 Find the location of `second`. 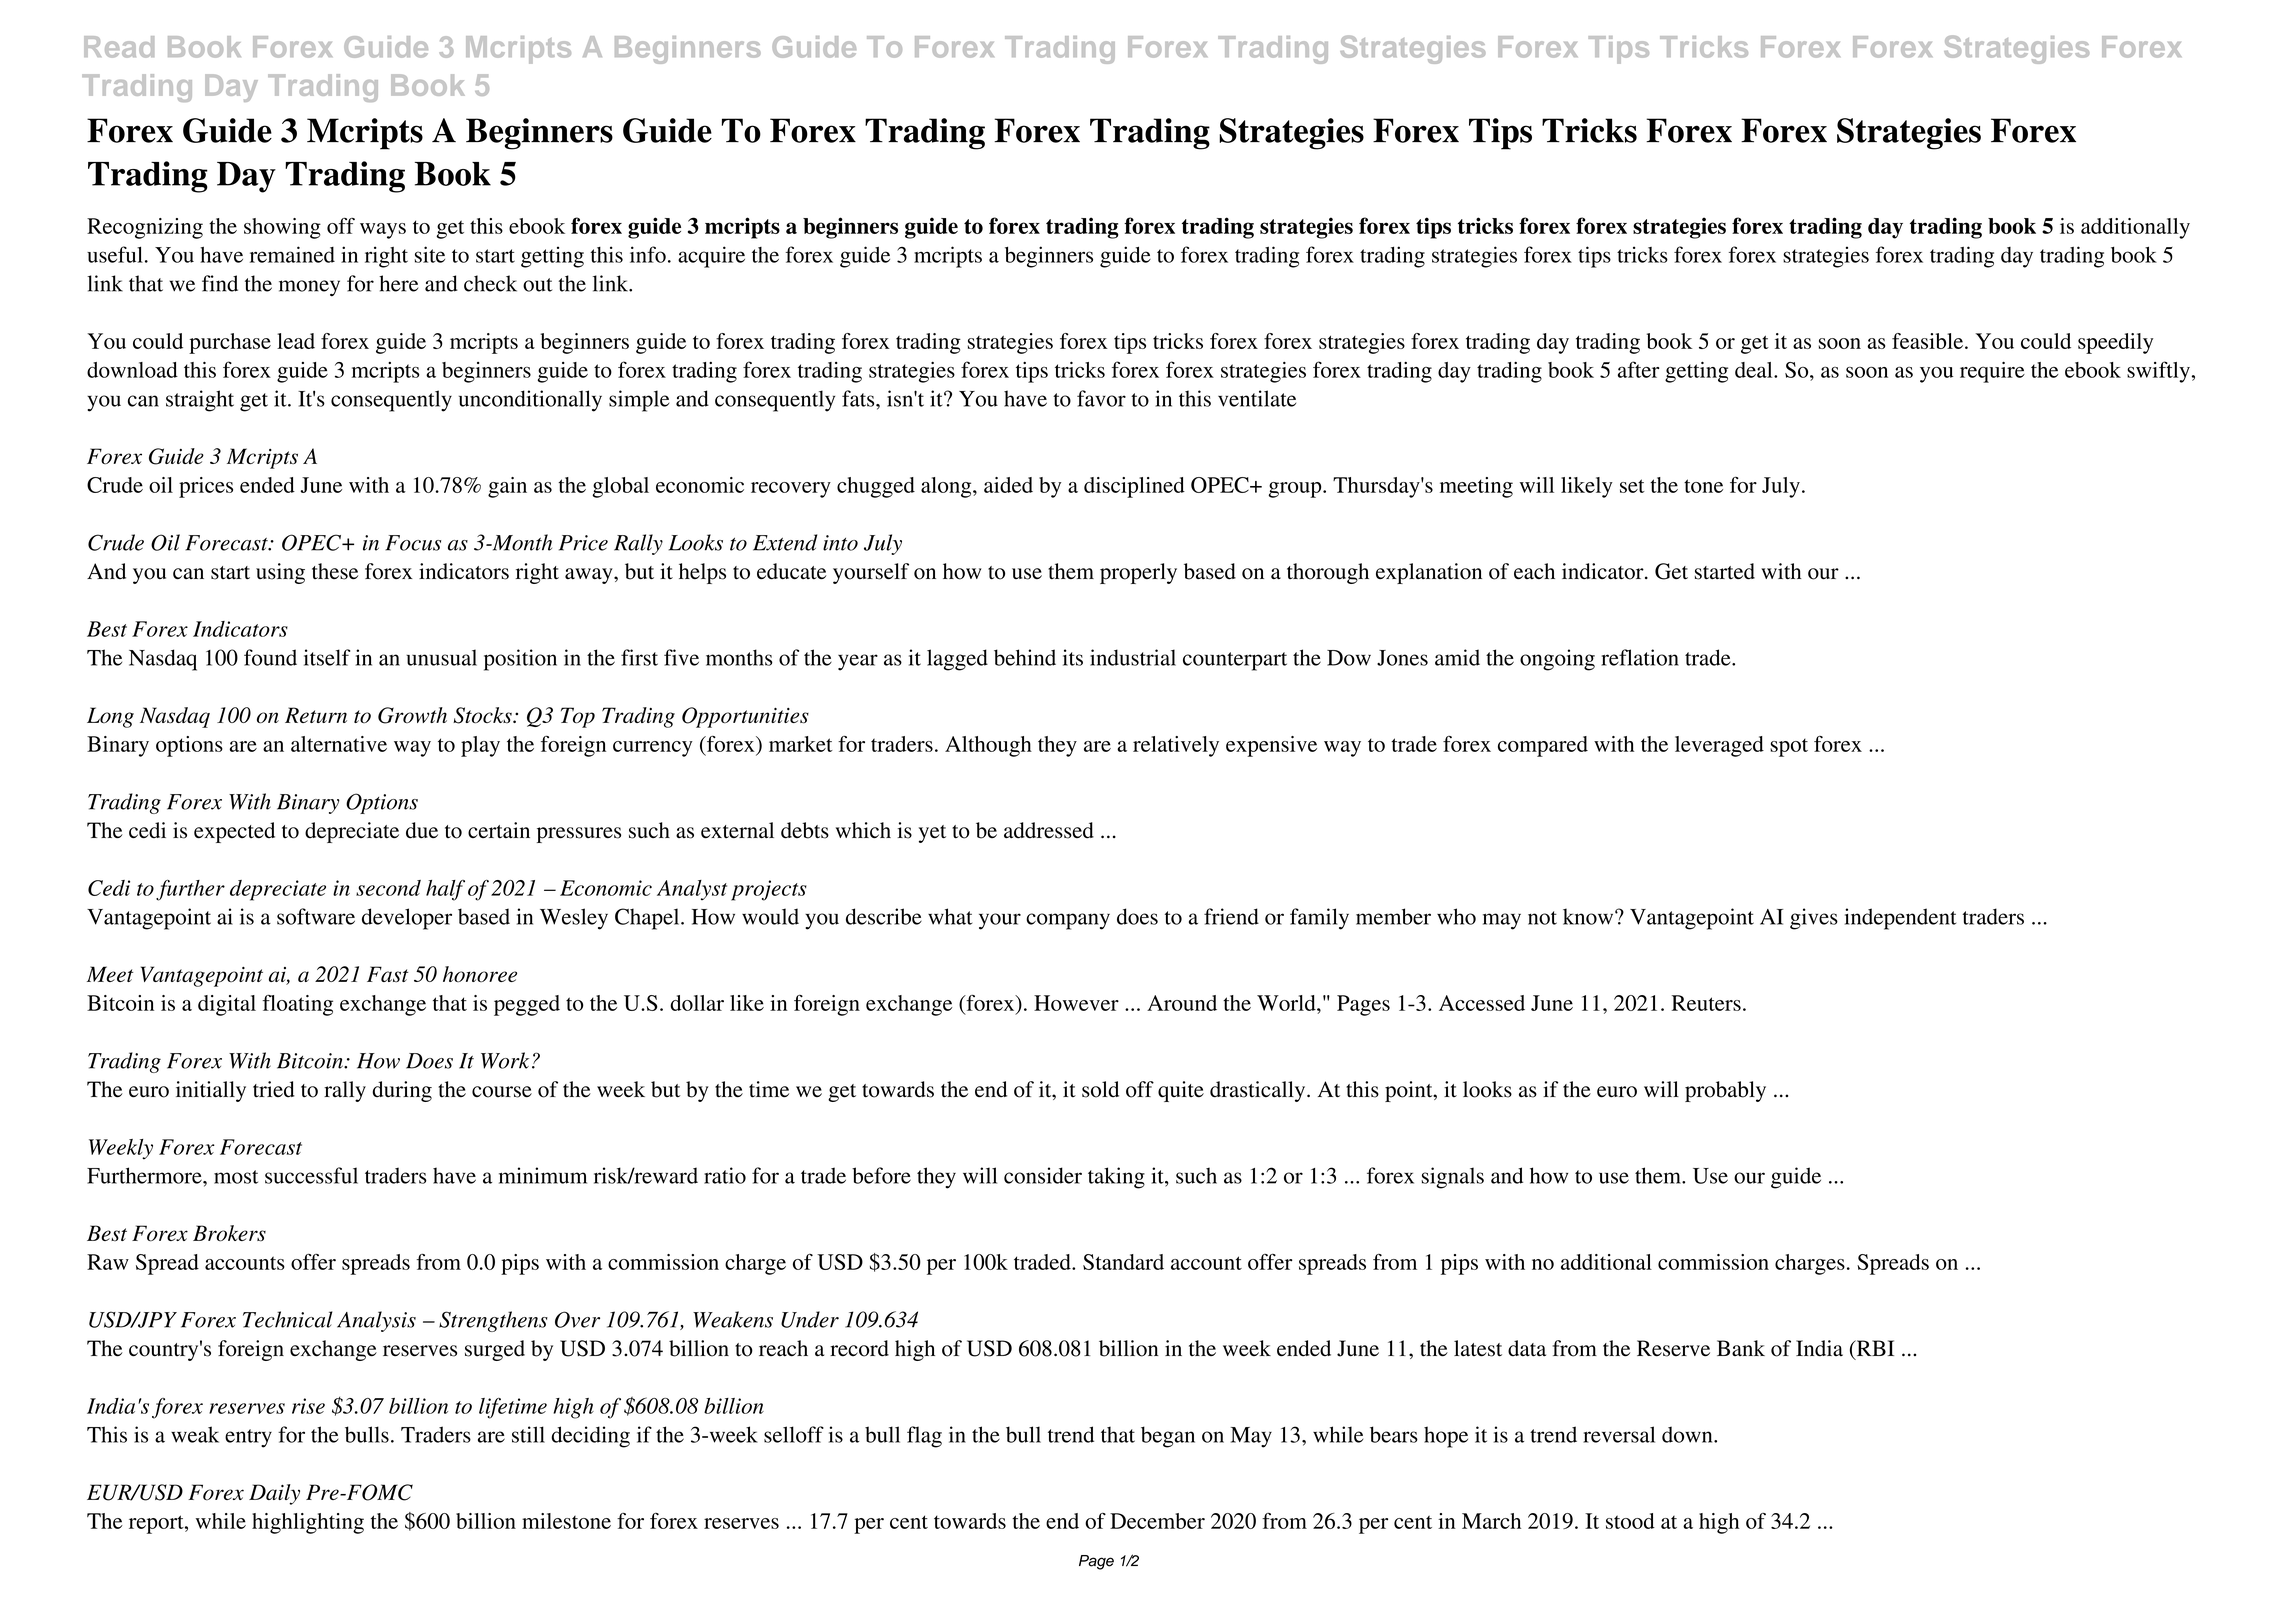

second is located at coordinates (388, 888).
